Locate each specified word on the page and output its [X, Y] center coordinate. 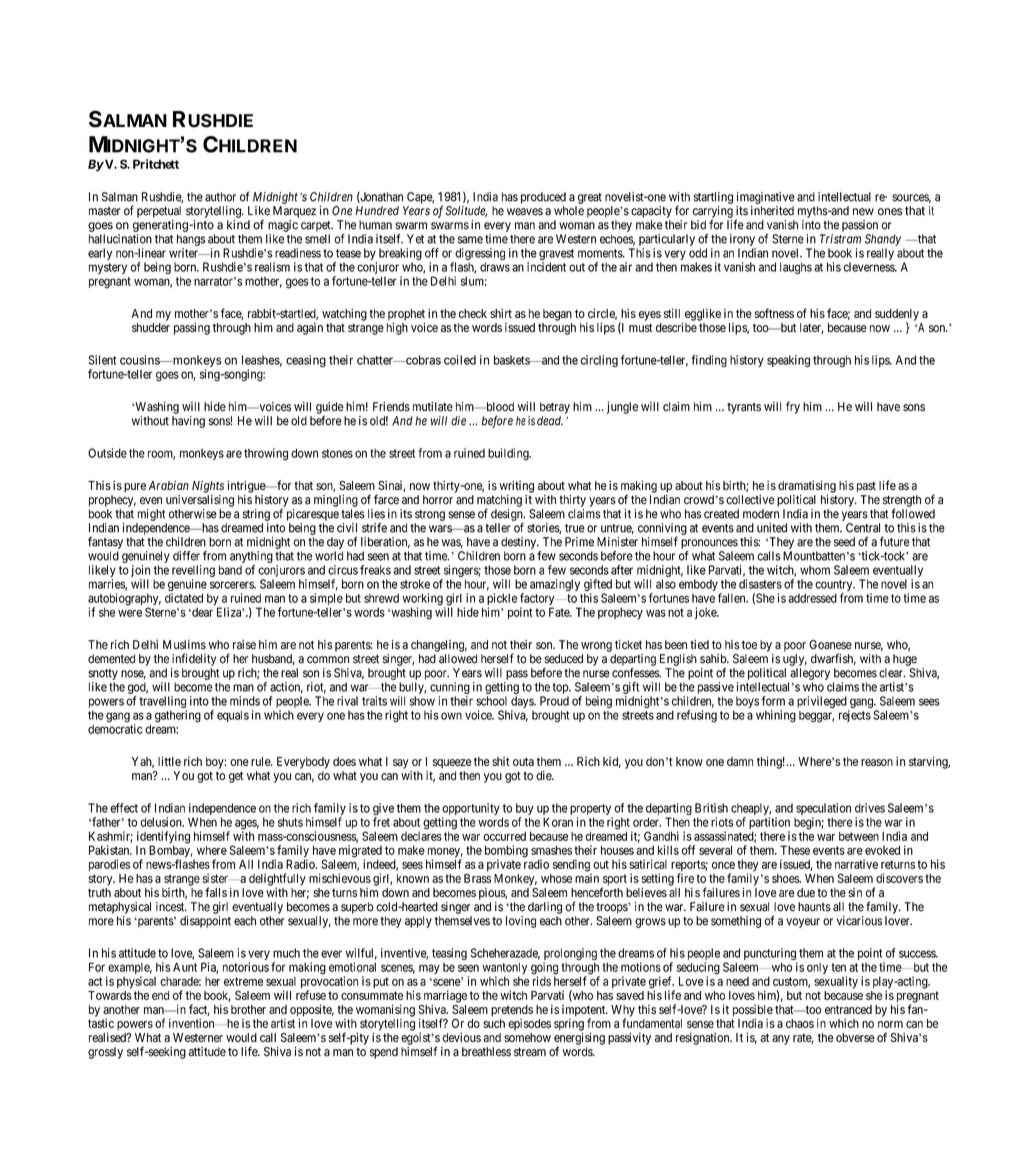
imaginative [766, 198]
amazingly [555, 585]
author [220, 197]
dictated [184, 598]
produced [543, 198]
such [494, 1023]
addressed [812, 598]
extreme [243, 981]
